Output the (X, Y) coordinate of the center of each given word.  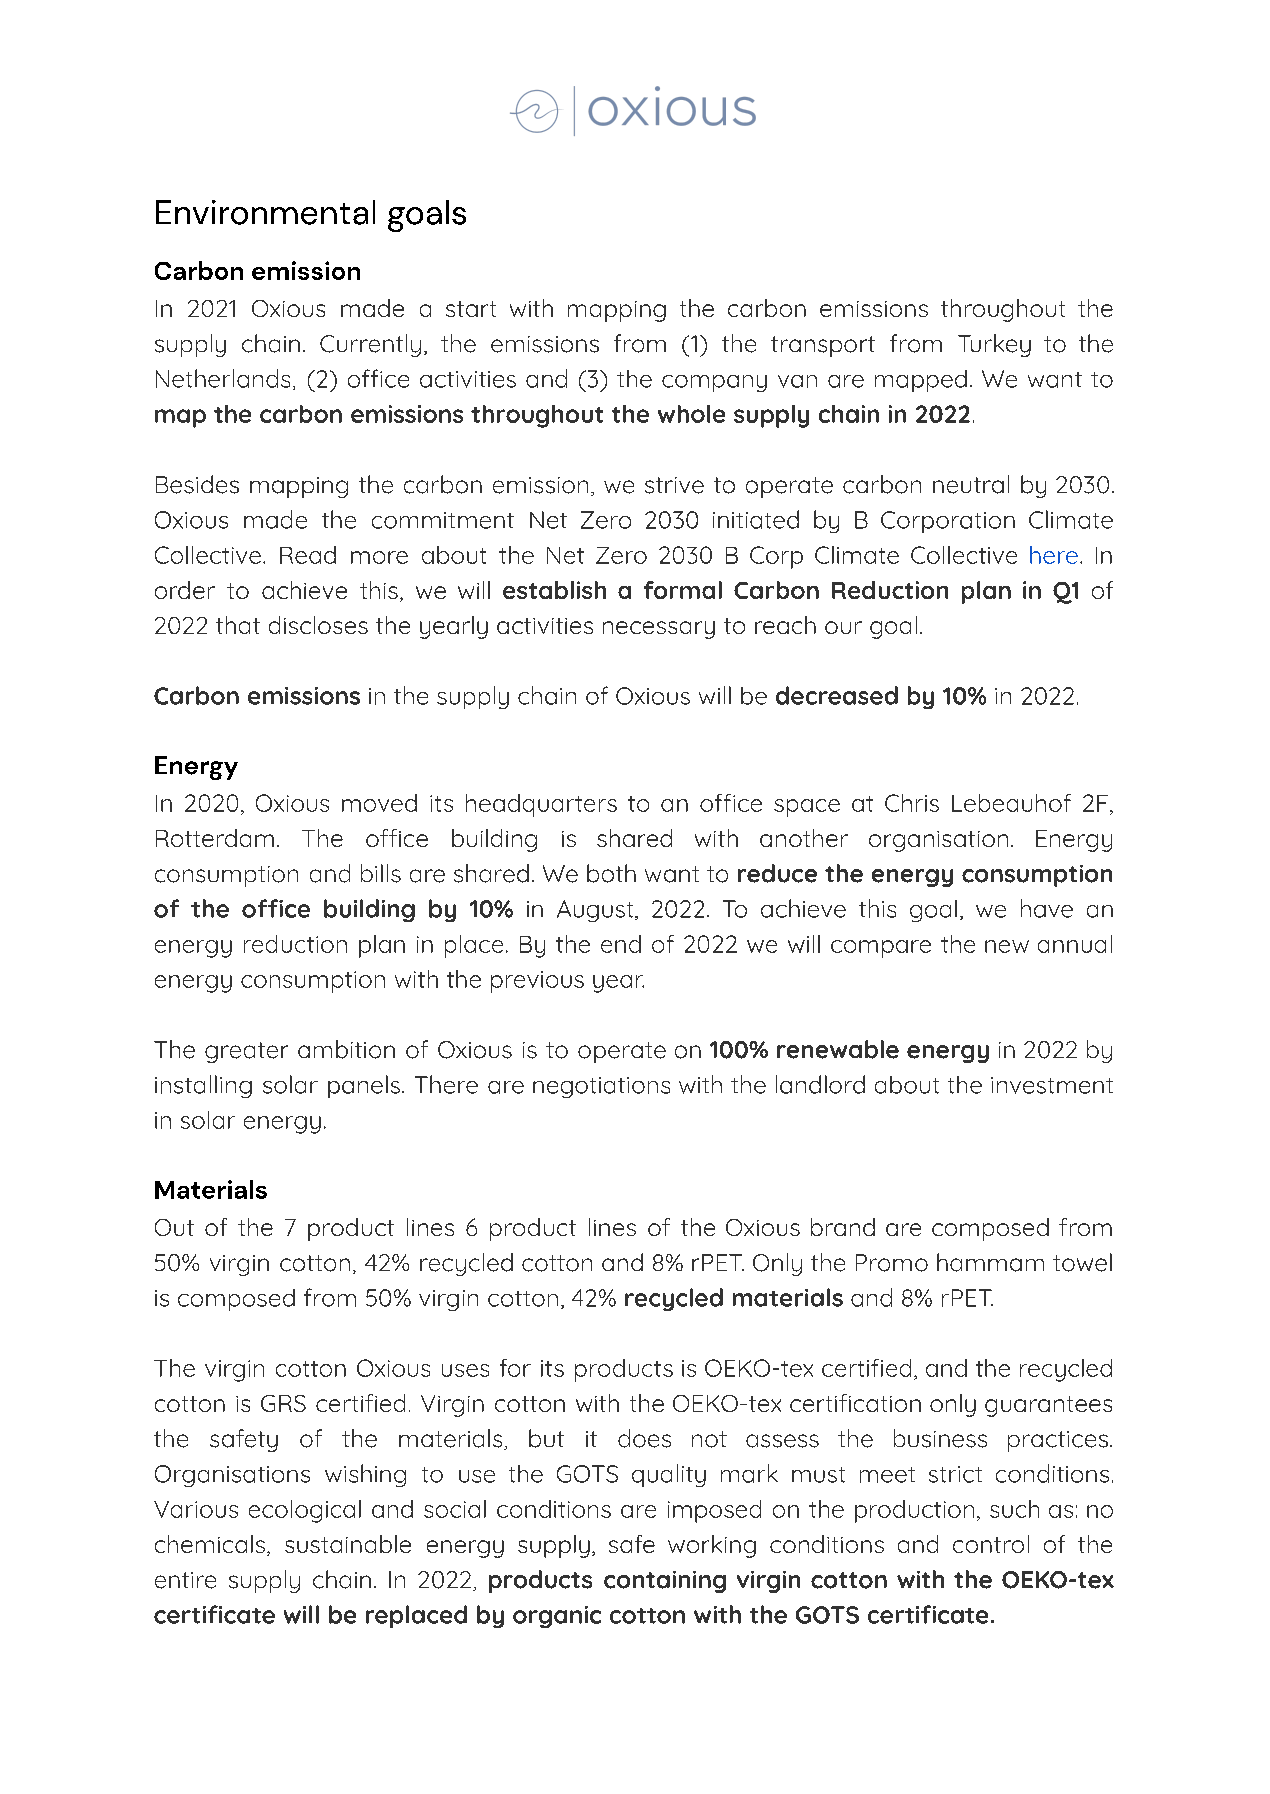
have (1047, 908)
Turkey (994, 345)
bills (381, 873)
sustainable (348, 1544)
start (471, 309)
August (596, 911)
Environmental (265, 212)
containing (665, 1582)
